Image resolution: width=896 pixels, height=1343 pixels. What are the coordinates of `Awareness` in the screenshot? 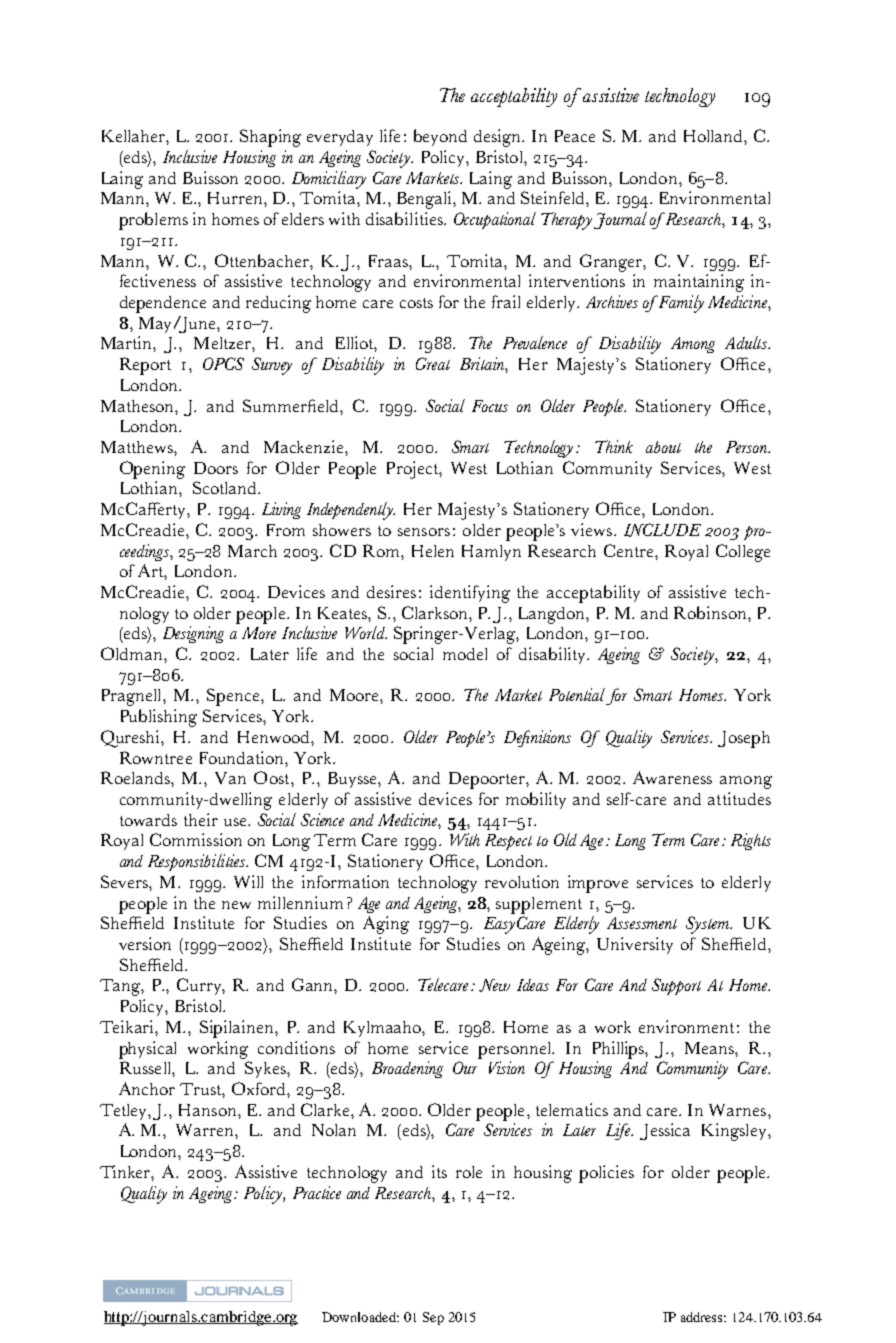 It's located at (672, 777).
